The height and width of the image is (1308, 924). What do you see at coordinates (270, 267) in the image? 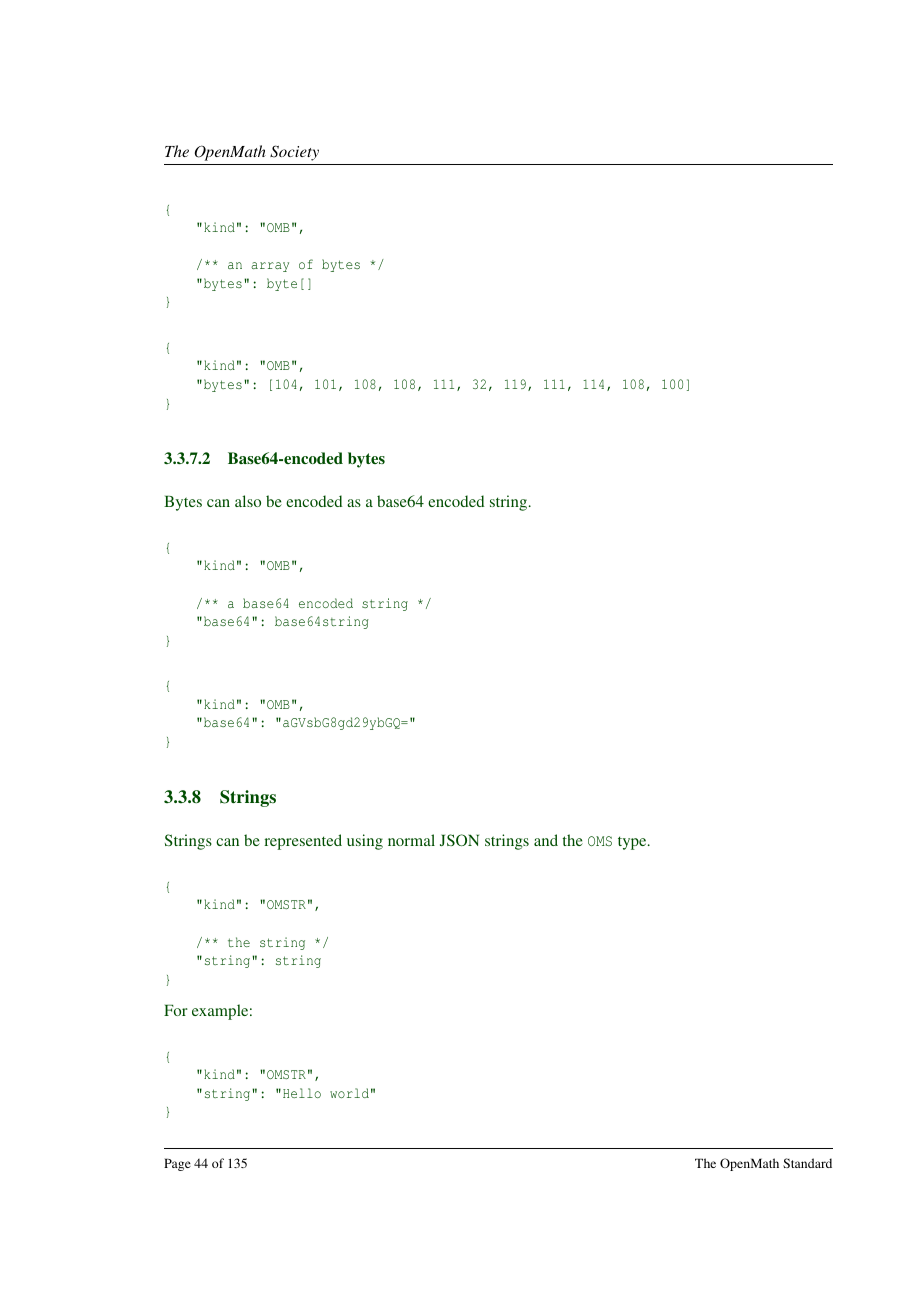
I see `array` at bounding box center [270, 267].
